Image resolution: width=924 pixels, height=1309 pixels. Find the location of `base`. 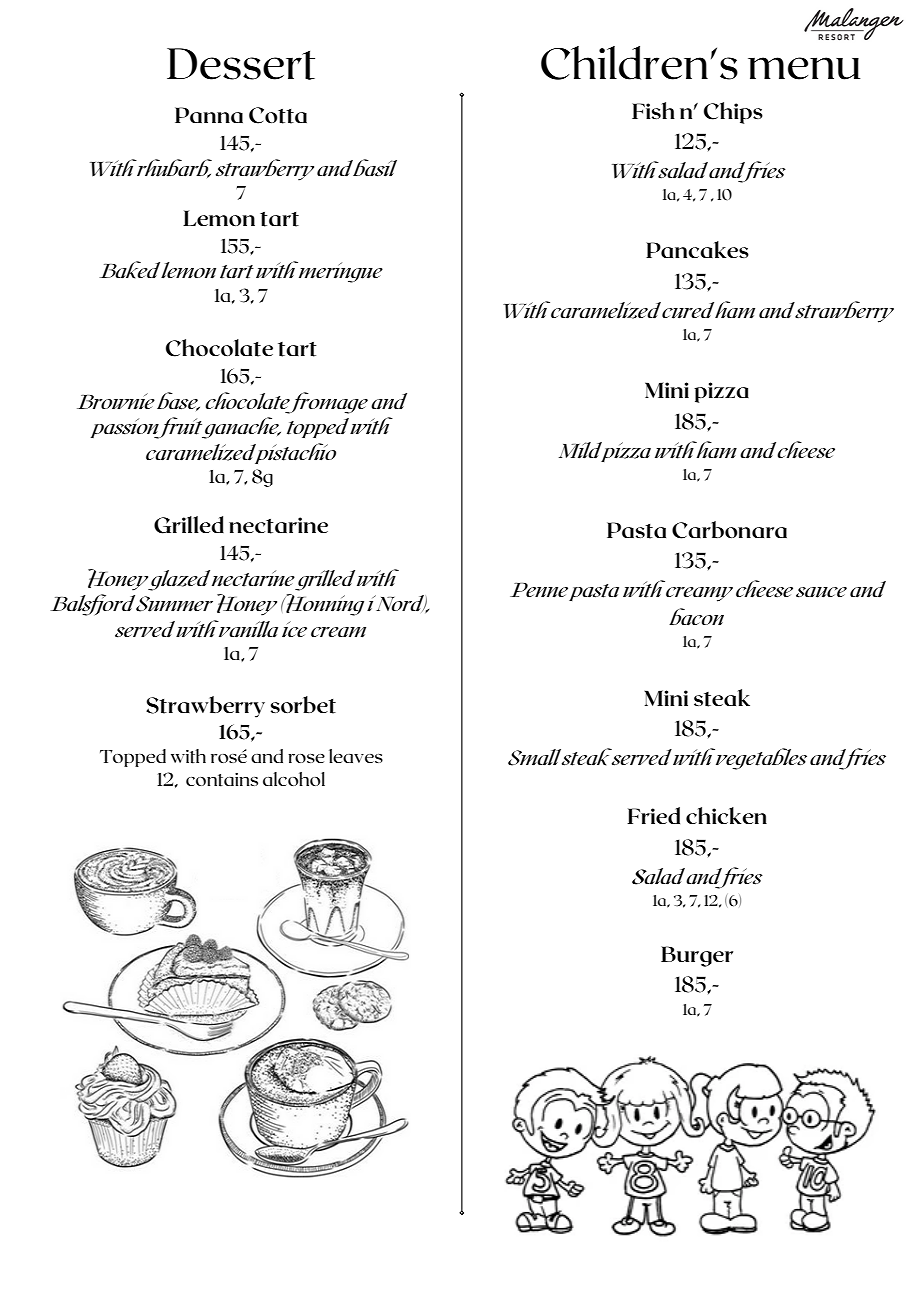

base is located at coordinates (178, 401).
